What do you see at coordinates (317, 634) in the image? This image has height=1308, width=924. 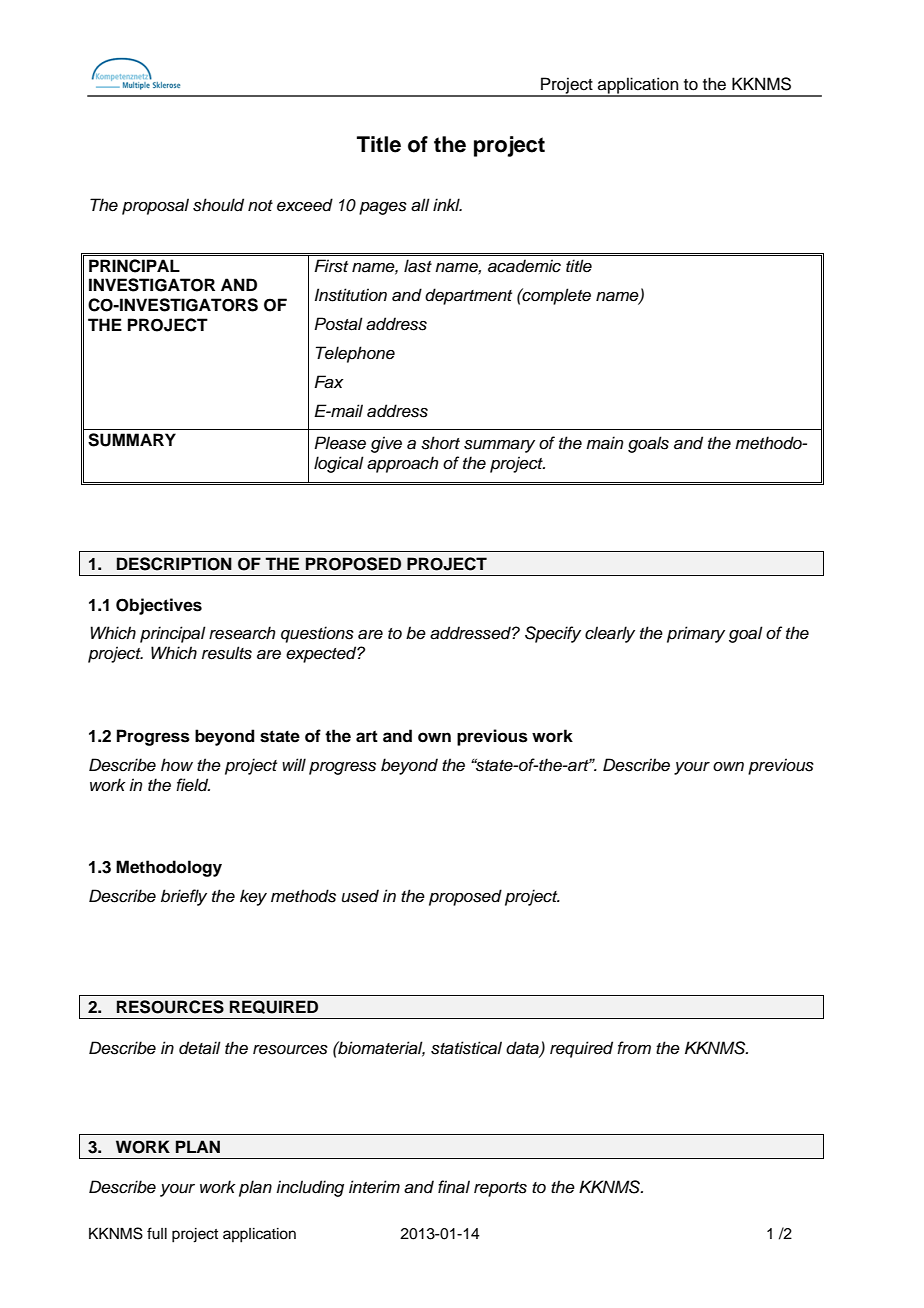 I see `questions` at bounding box center [317, 634].
